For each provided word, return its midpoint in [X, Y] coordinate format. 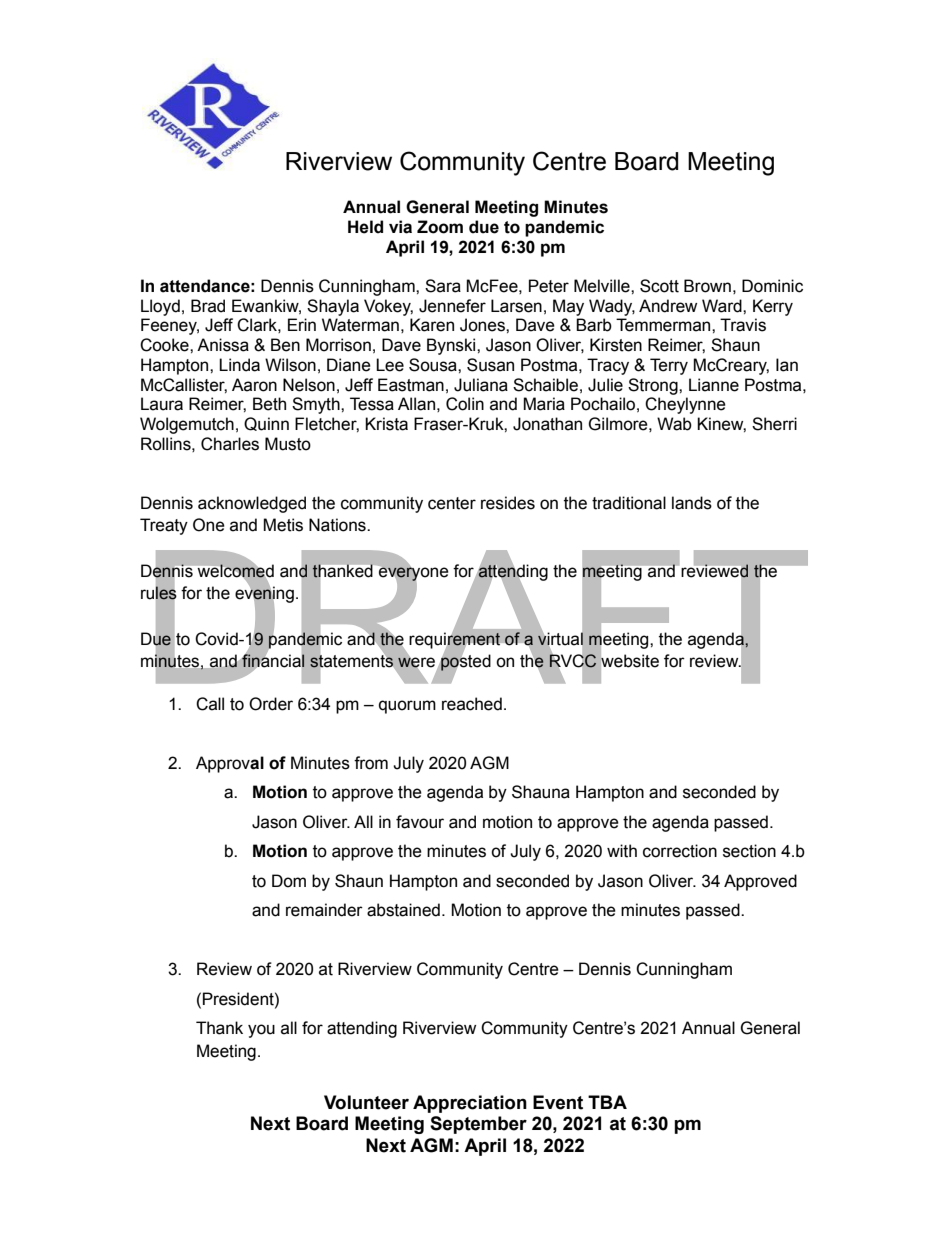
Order [271, 704]
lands [692, 503]
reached [472, 704]
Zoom [440, 227]
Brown [707, 286]
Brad [208, 306]
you [261, 1031]
